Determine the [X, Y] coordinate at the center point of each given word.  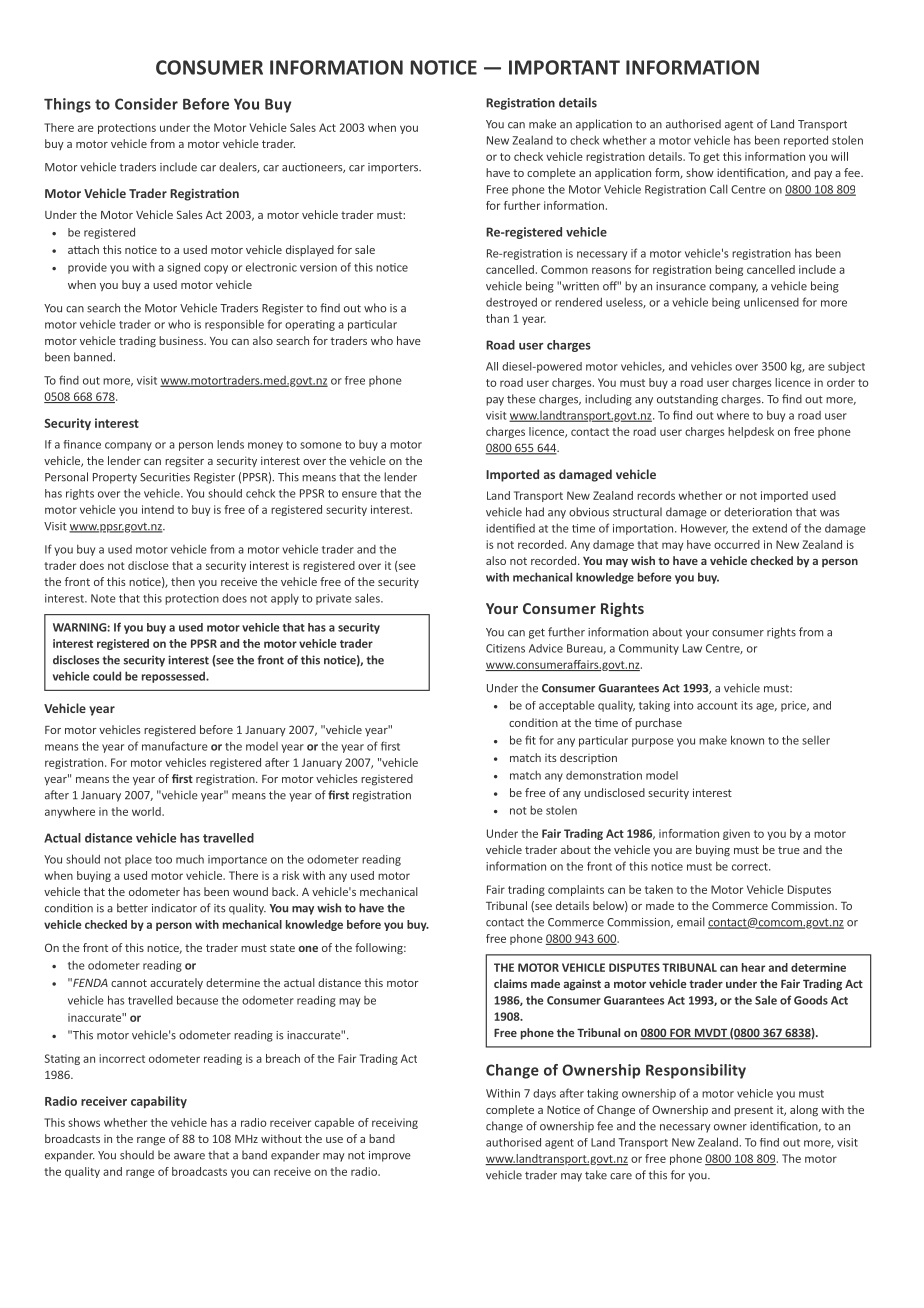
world [147, 811]
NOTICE [444, 67]
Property [115, 478]
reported [806, 141]
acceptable [567, 706]
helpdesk [751, 432]
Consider [146, 104]
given [736, 834]
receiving [395, 1123]
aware [189, 1156]
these [521, 399]
